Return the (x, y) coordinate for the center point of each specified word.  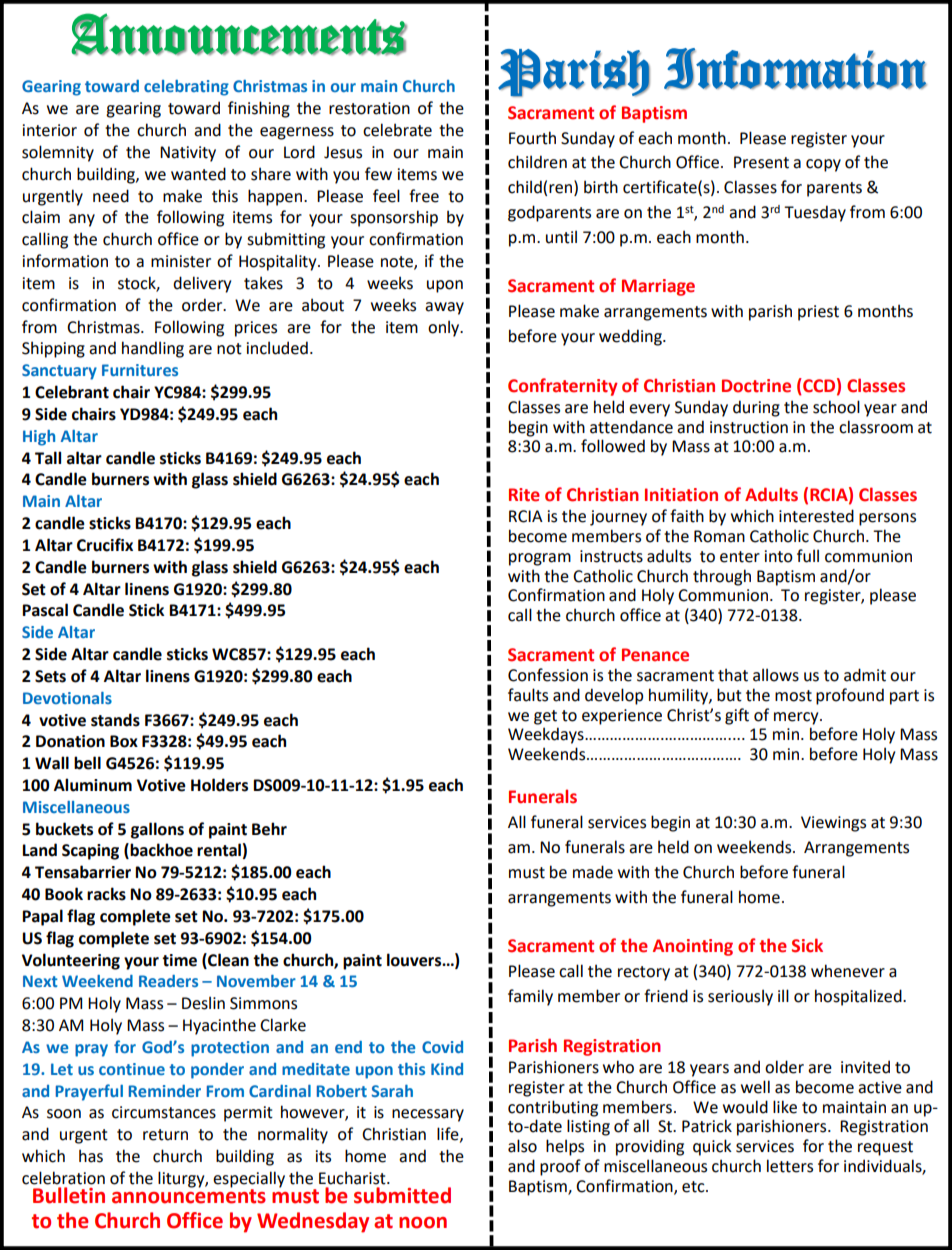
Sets (50, 676)
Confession (548, 675)
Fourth (532, 138)
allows (776, 675)
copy (823, 165)
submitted (402, 1195)
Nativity (188, 154)
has (91, 1156)
